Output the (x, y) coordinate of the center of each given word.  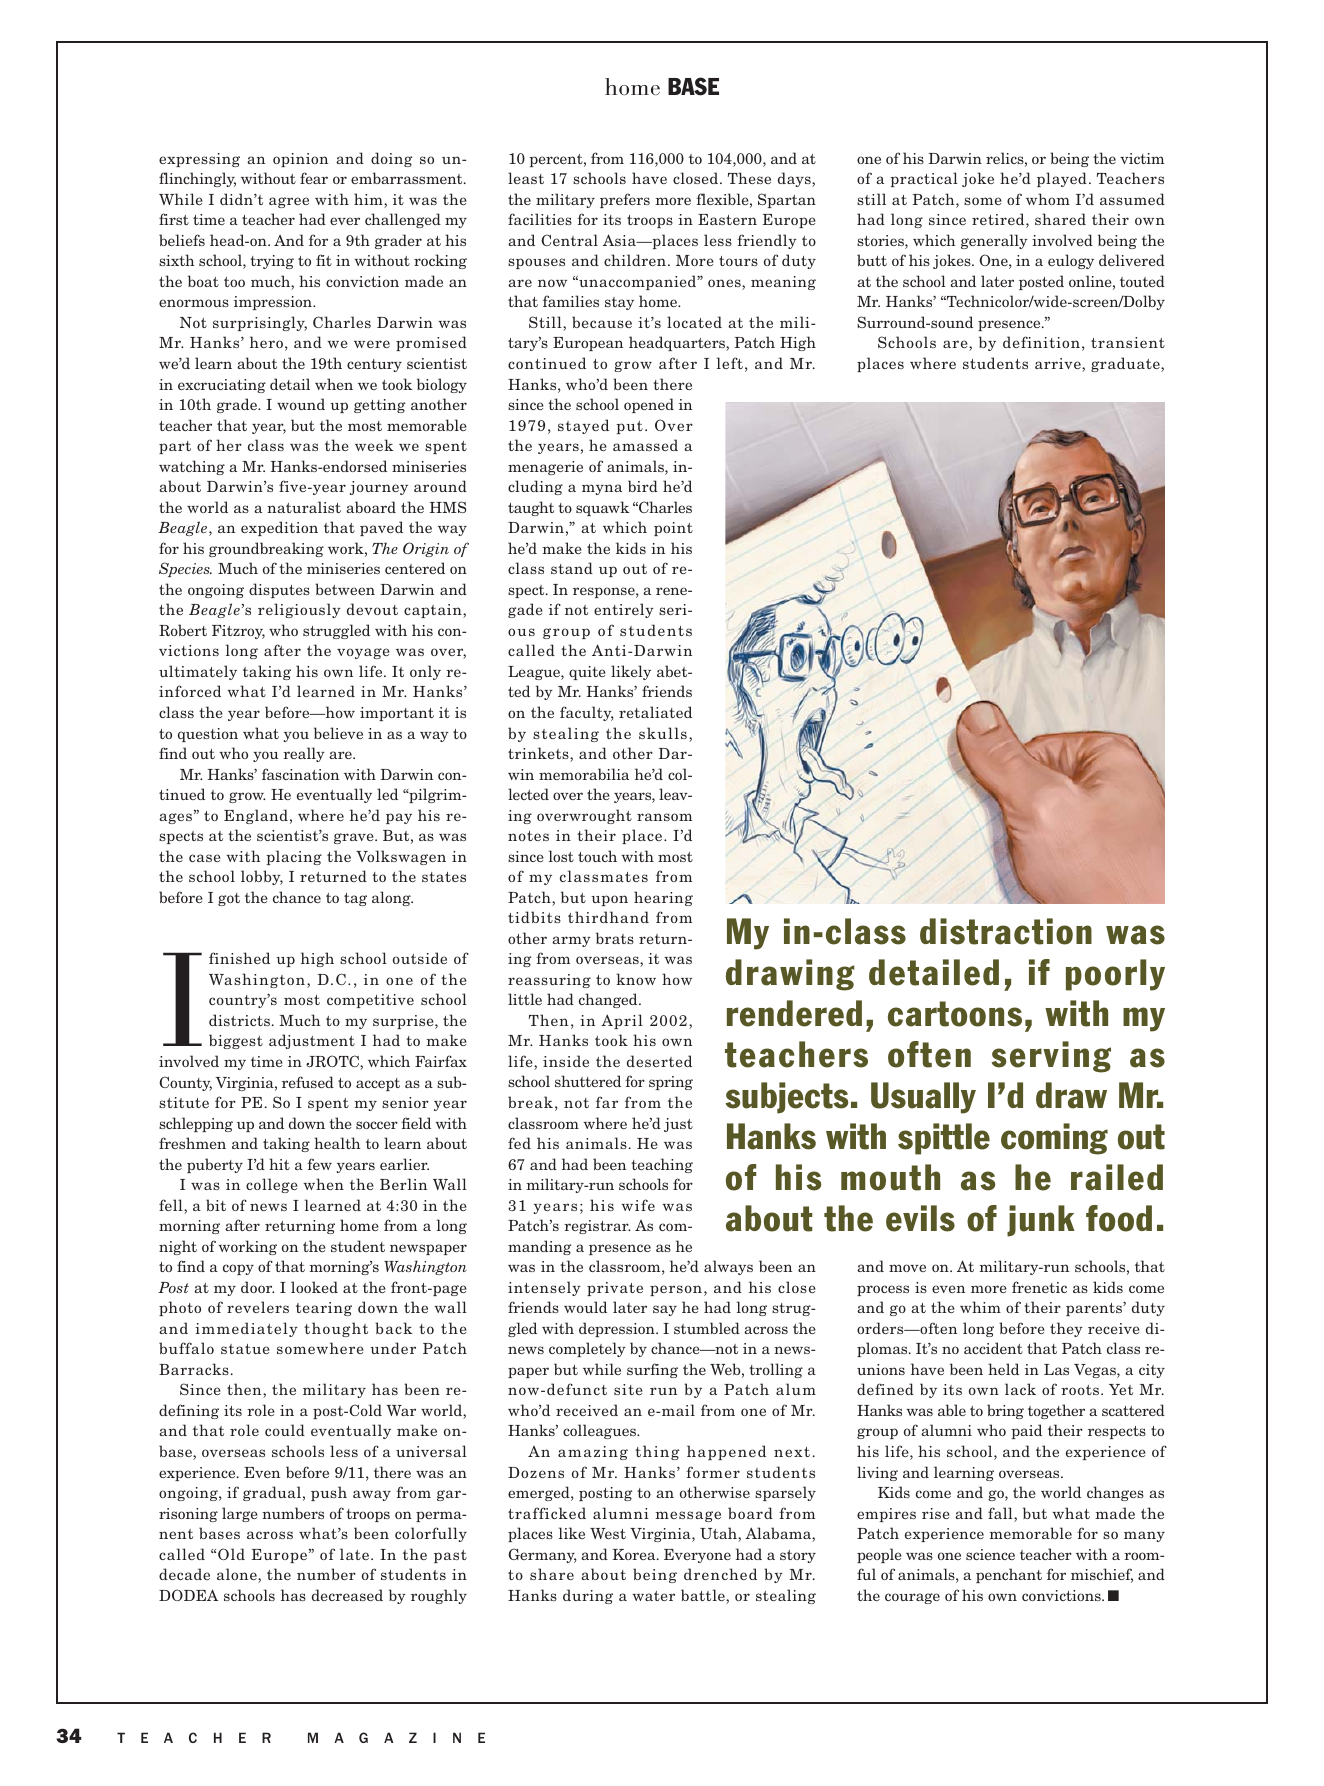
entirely (624, 610)
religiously (299, 610)
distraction (1006, 931)
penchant (1009, 1575)
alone (238, 1575)
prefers (625, 200)
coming (1054, 1139)
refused (308, 1082)
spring (671, 1083)
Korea (635, 1554)
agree (289, 202)
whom (1048, 199)
